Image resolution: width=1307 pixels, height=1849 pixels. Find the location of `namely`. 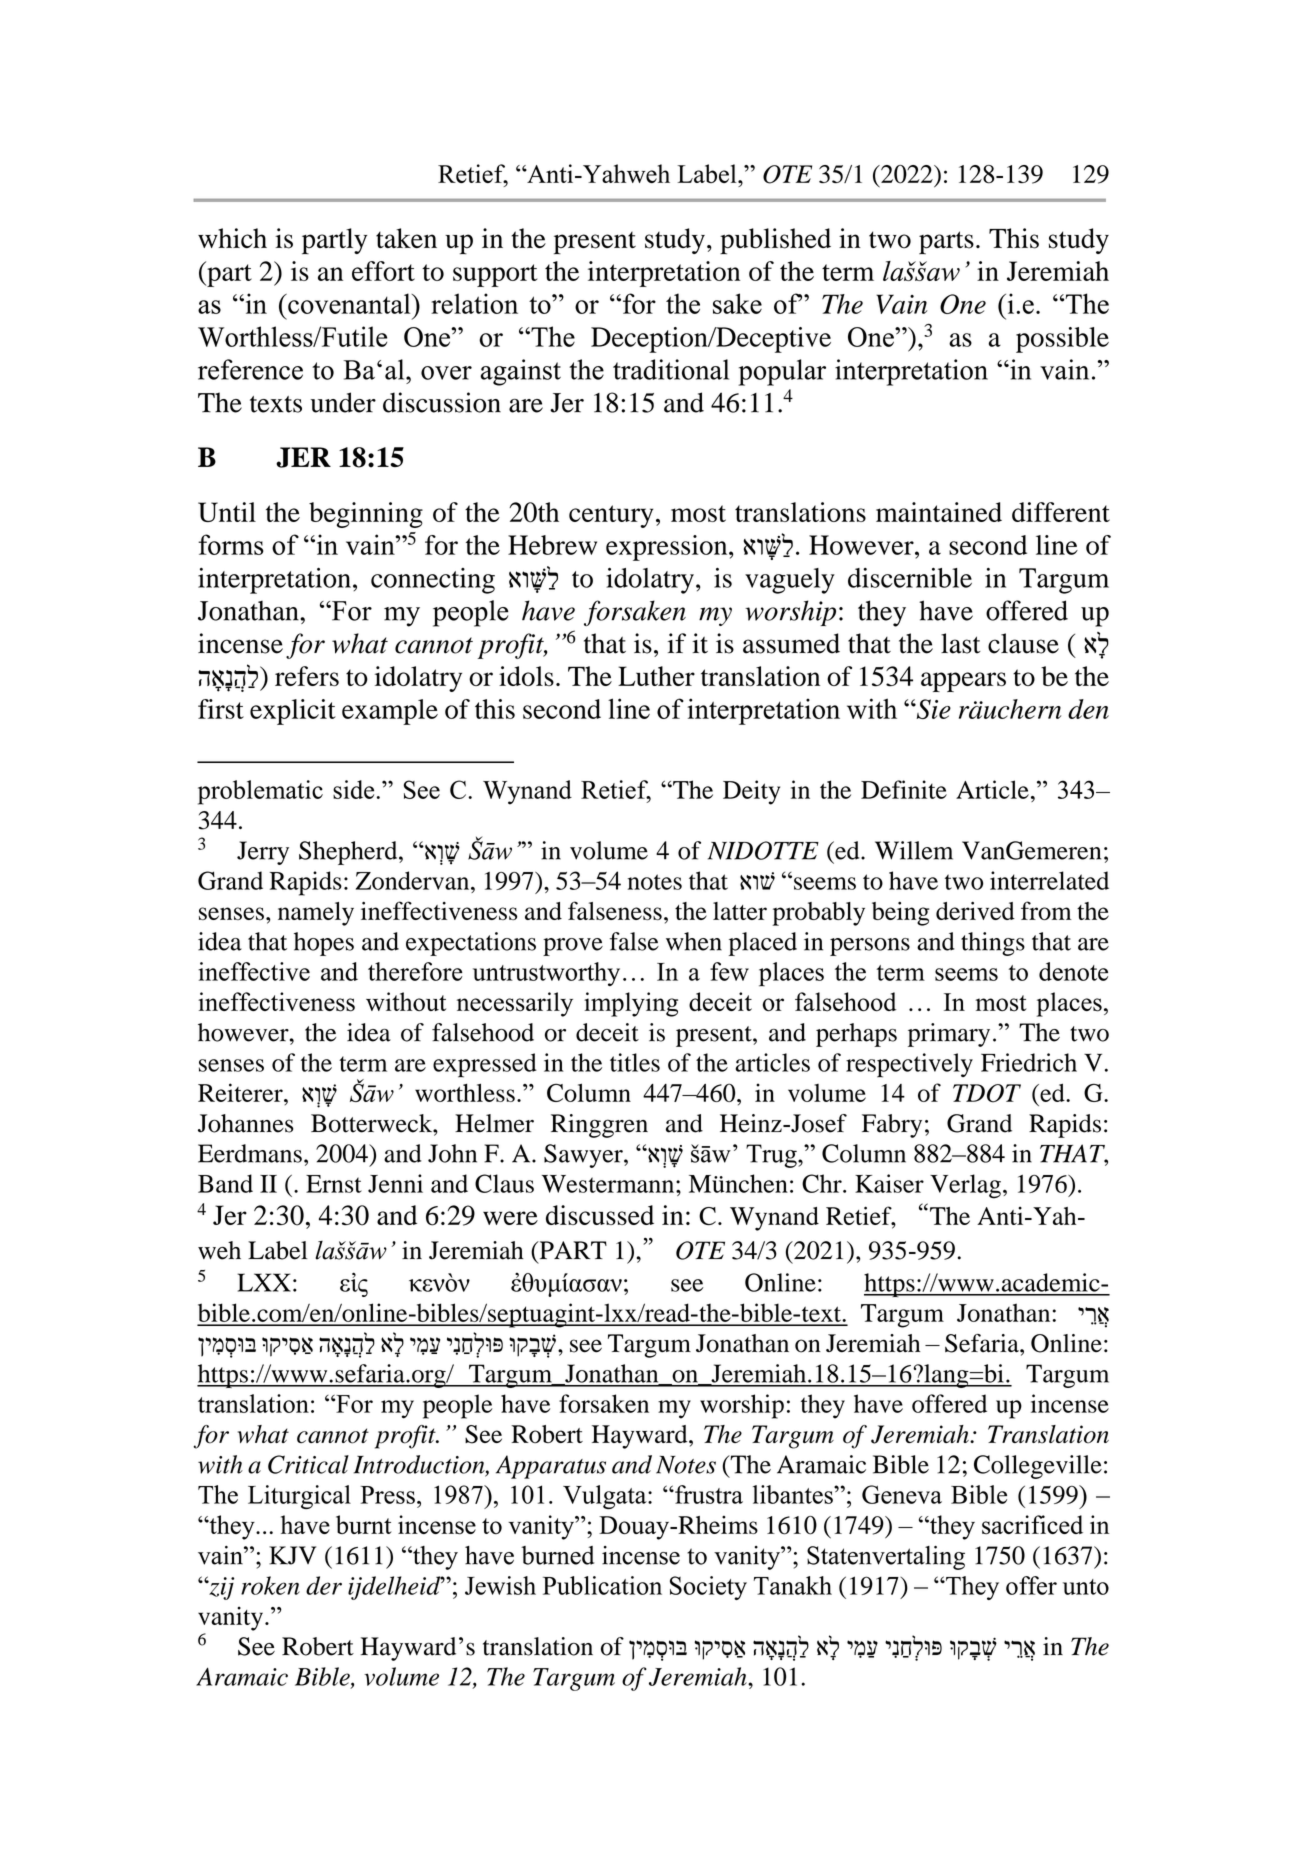

namely is located at coordinates (316, 914).
